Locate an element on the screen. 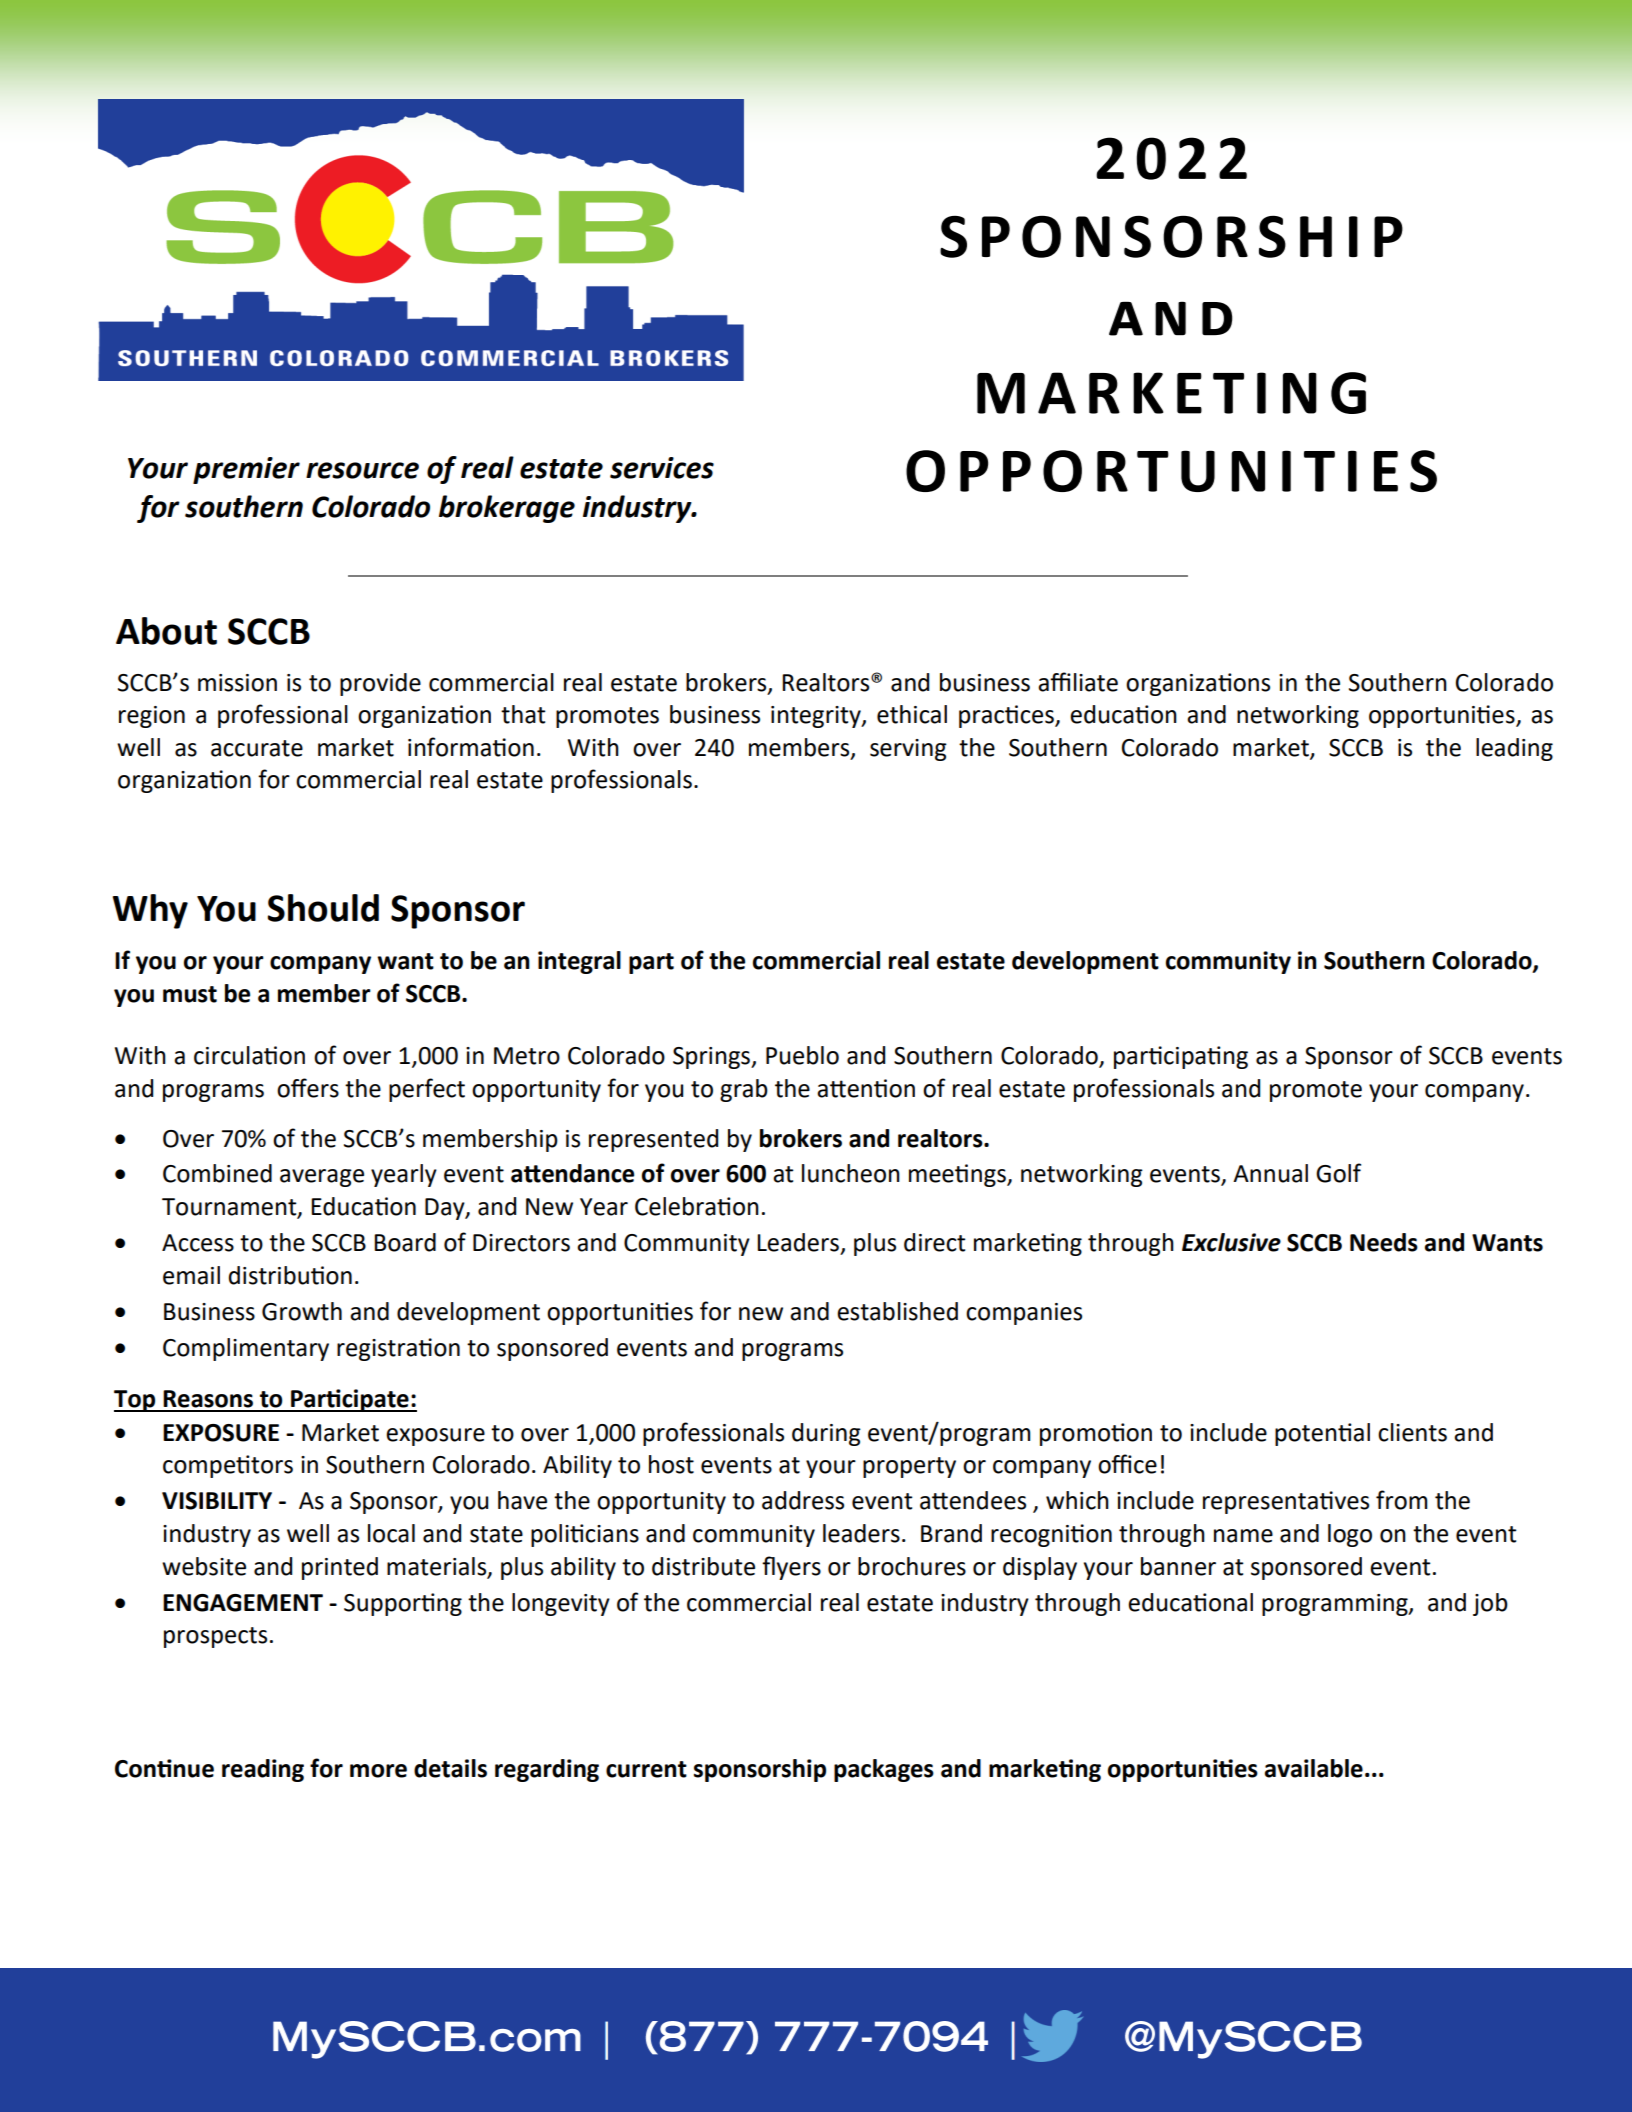 This screenshot has width=1632, height=2112. premier is located at coordinates (246, 470).
